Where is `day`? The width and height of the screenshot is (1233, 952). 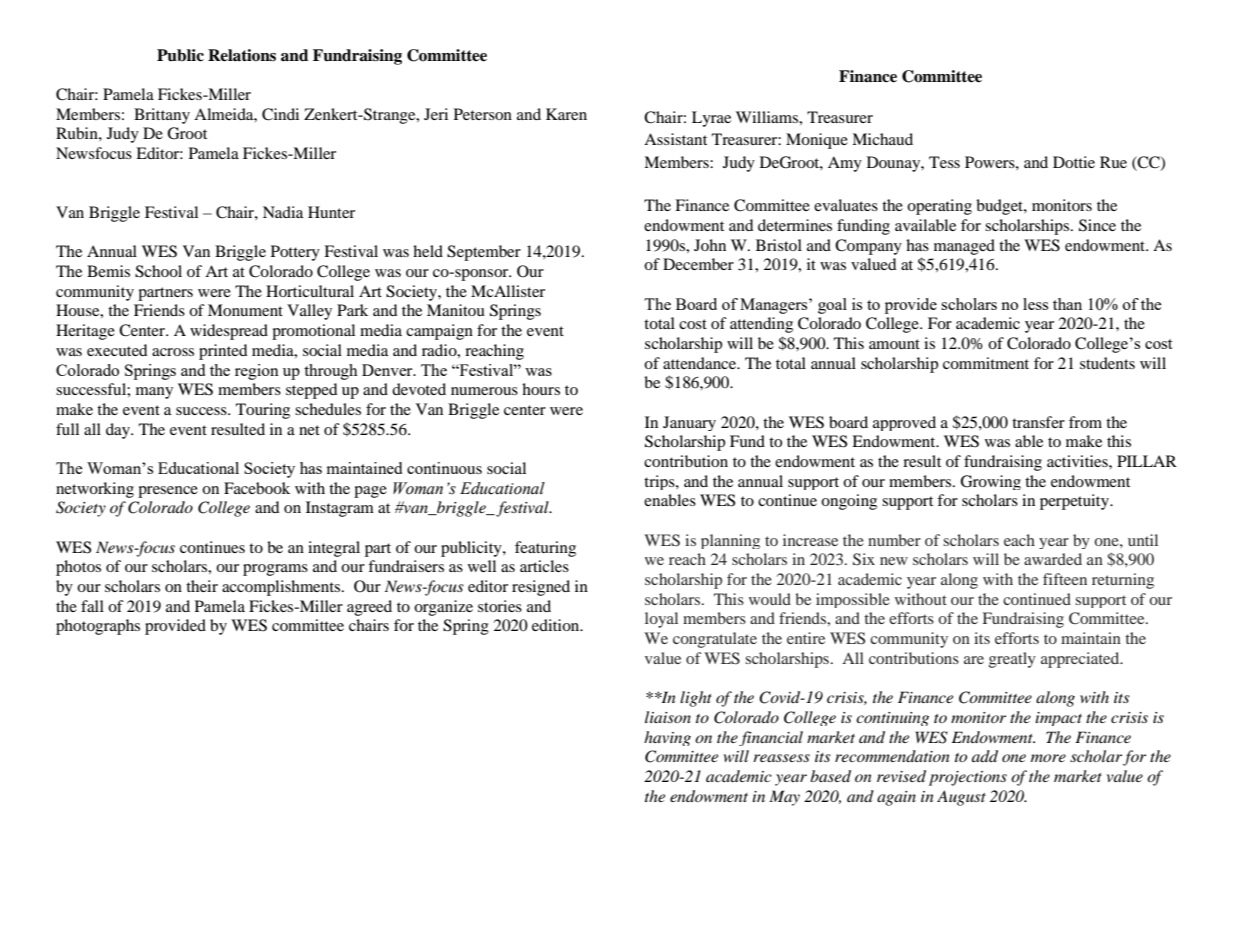 day is located at coordinates (119, 431).
